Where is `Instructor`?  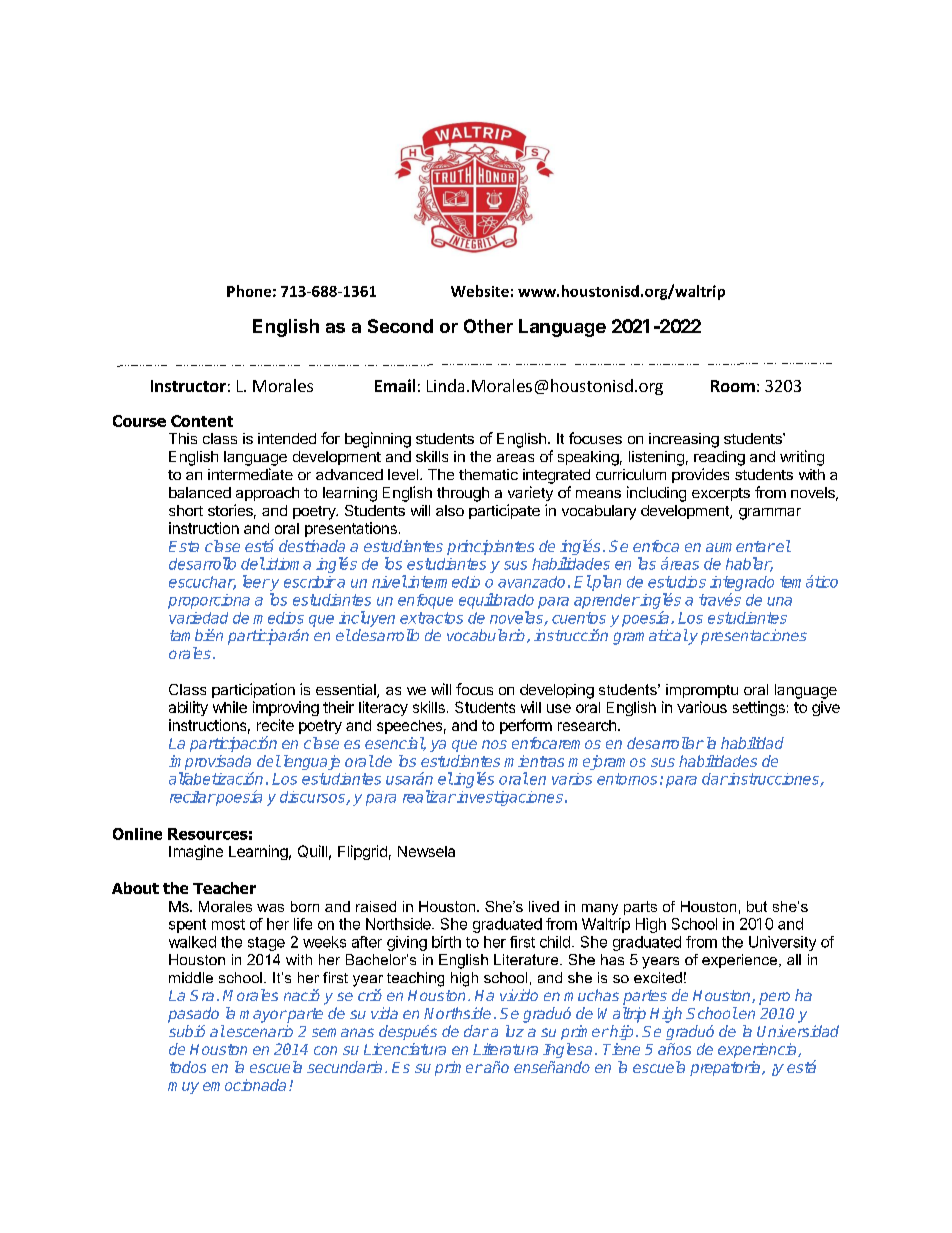 Instructor is located at coordinates (188, 386).
